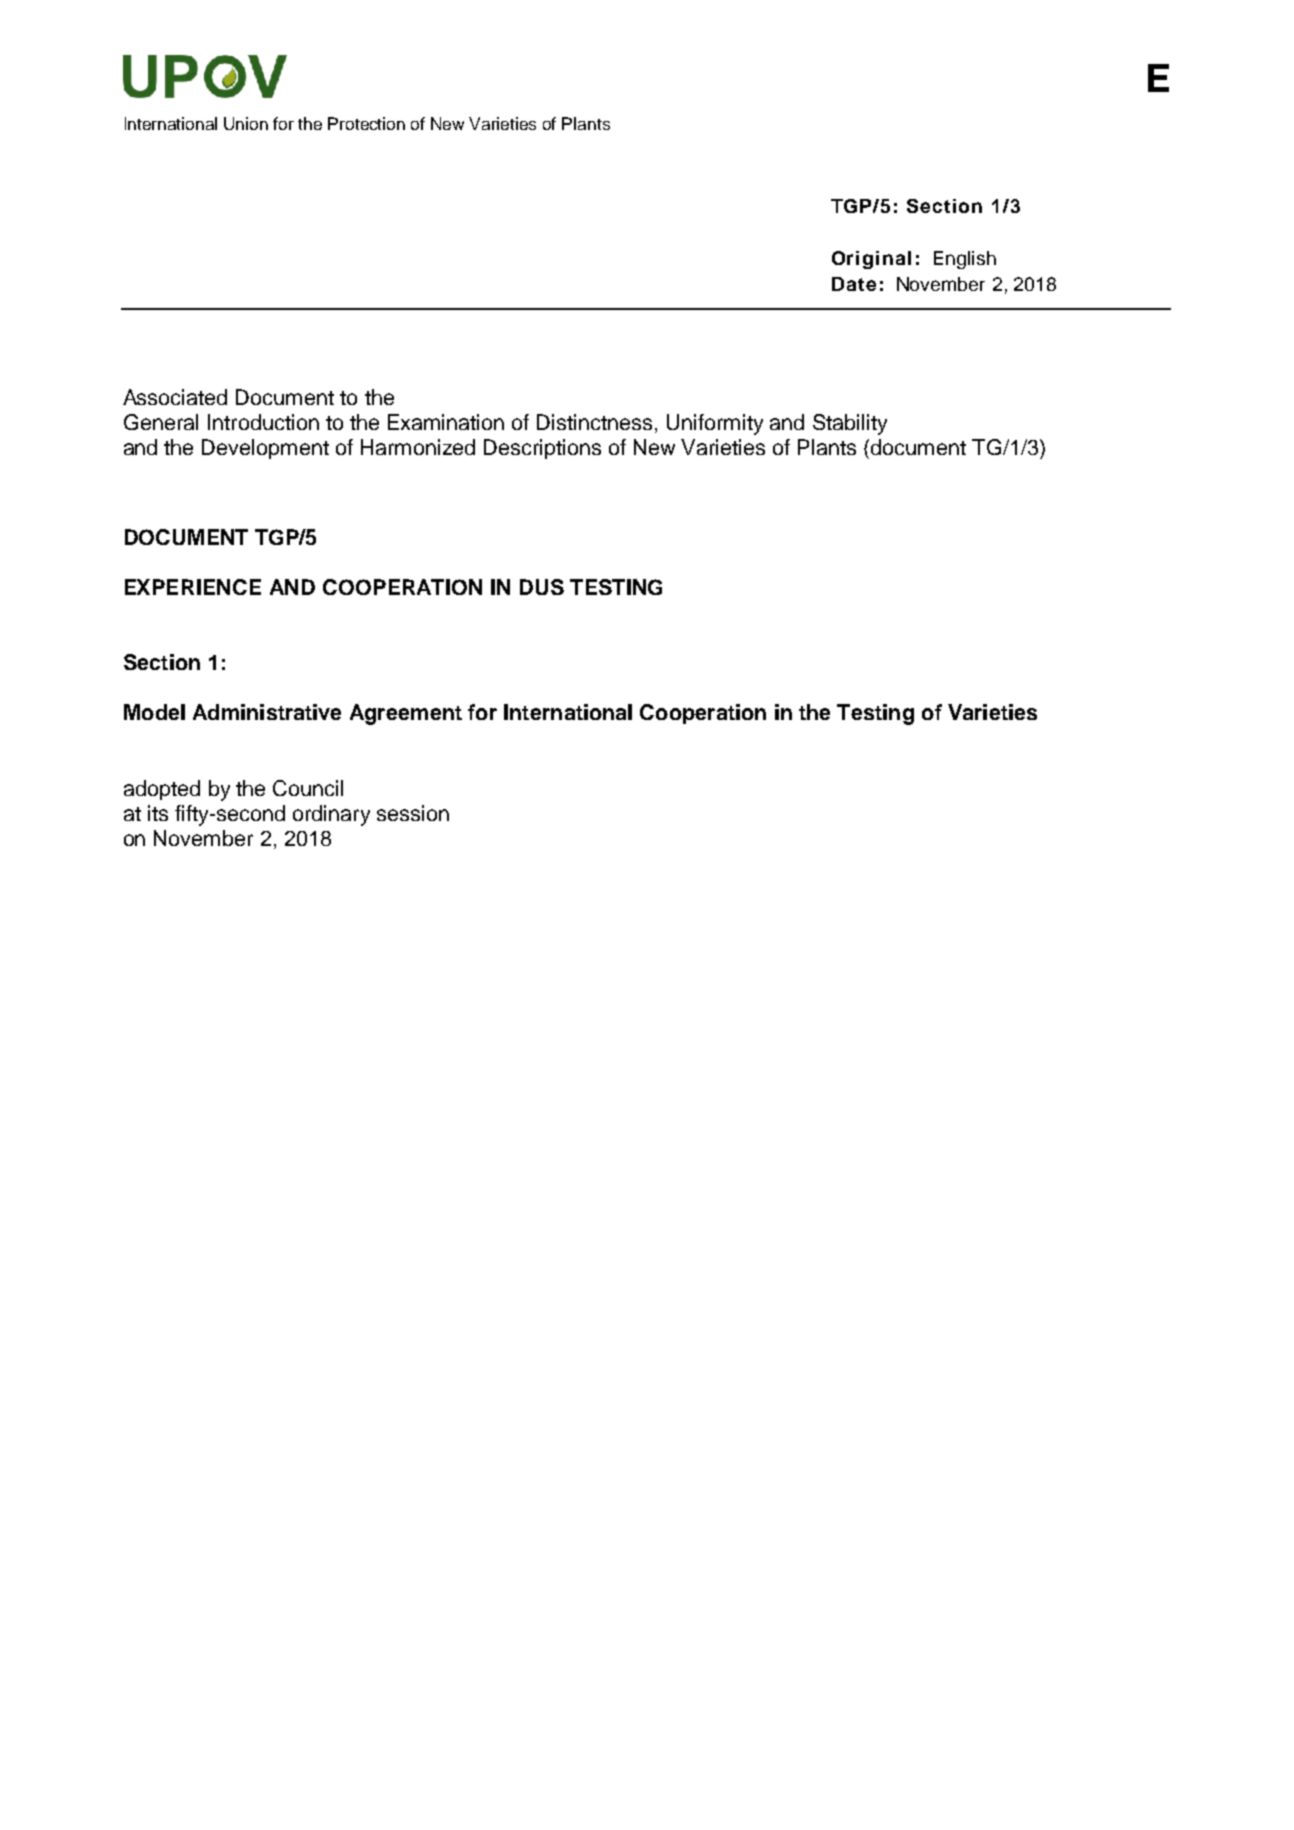  I want to click on Stability, so click(850, 424).
